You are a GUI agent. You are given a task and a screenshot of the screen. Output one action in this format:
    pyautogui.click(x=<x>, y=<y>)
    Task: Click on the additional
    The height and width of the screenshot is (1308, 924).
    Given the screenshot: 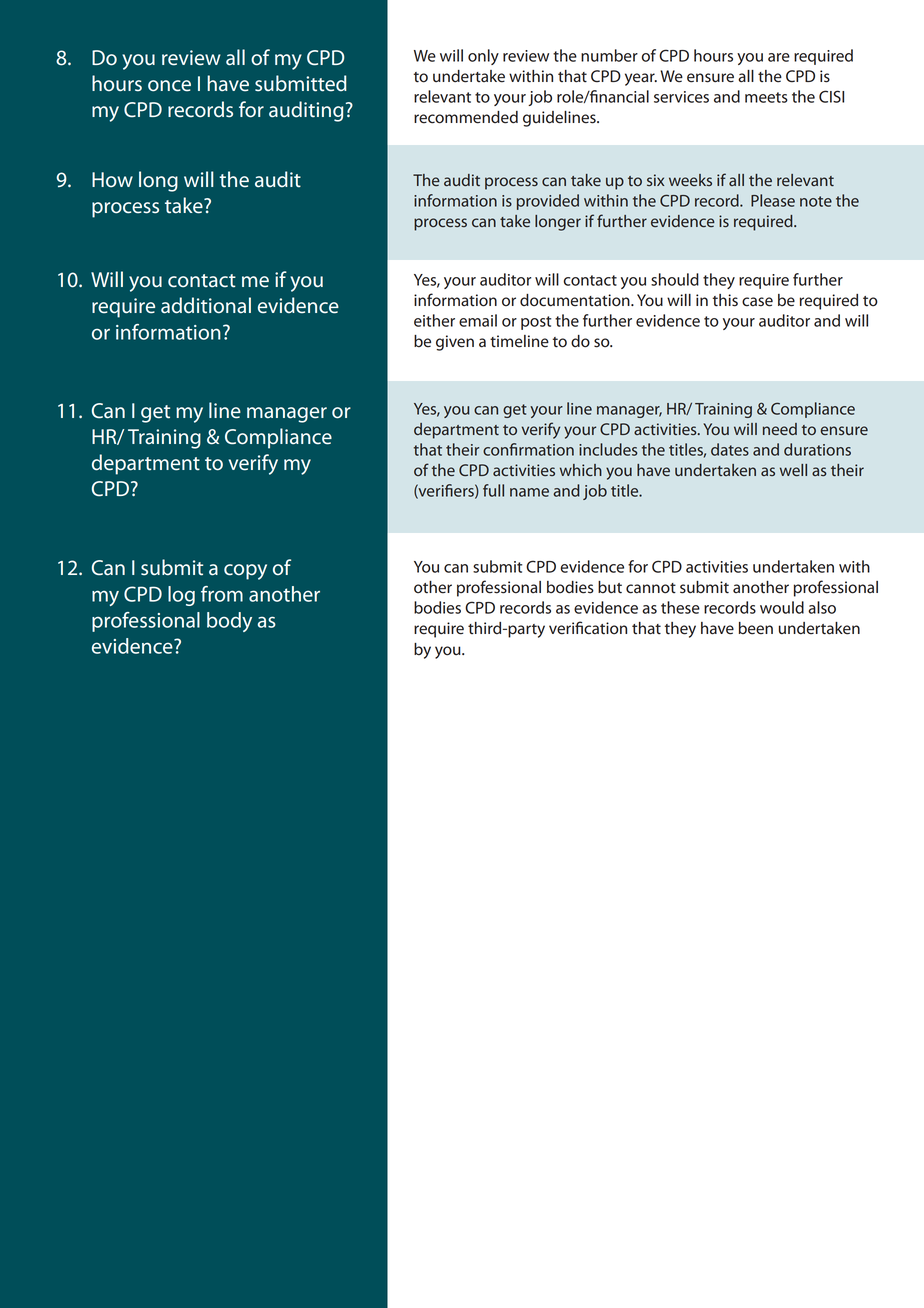 What is the action you would take?
    pyautogui.click(x=206, y=305)
